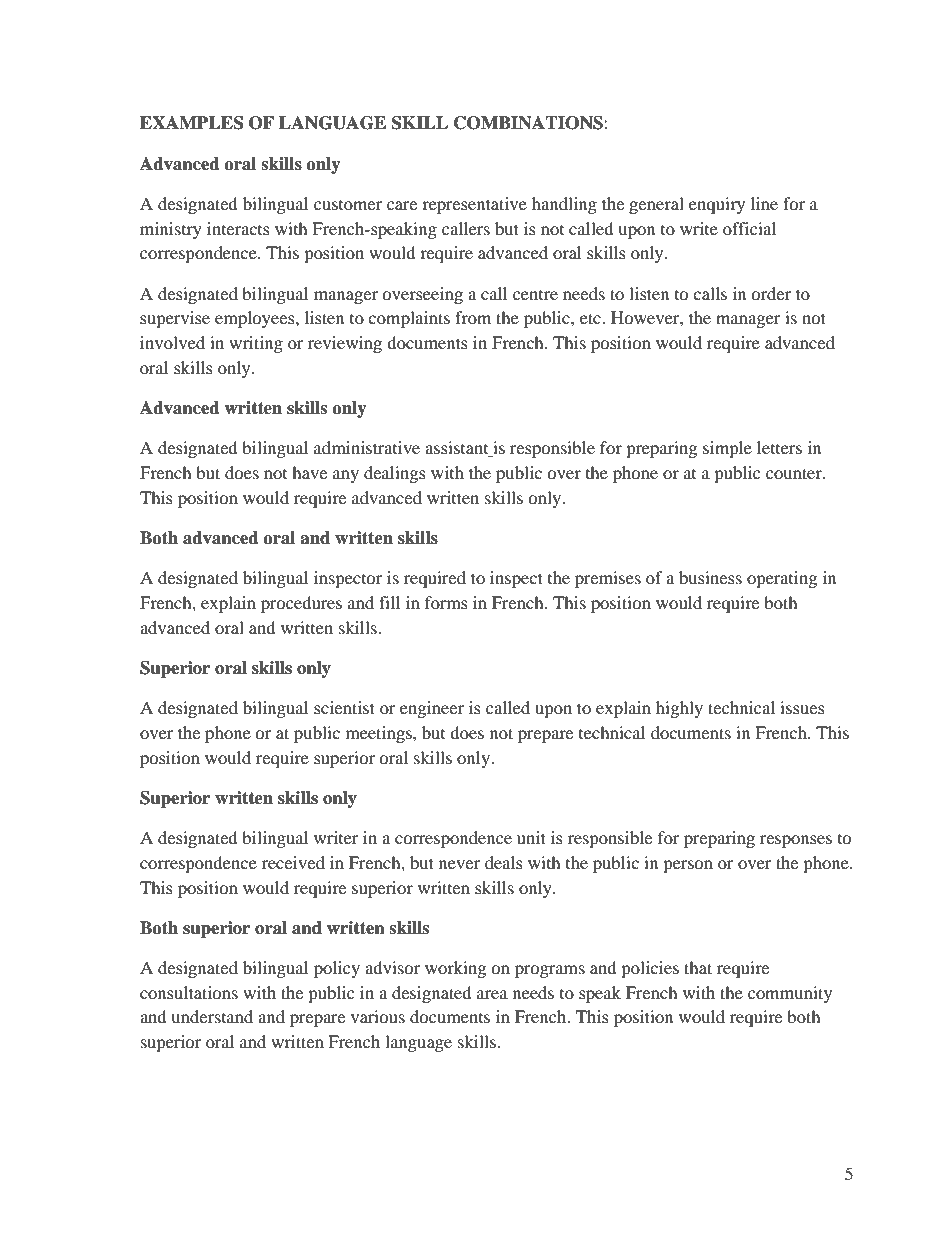 The width and height of the screenshot is (952, 1233). What do you see at coordinates (727, 449) in the screenshot?
I see `simple` at bounding box center [727, 449].
